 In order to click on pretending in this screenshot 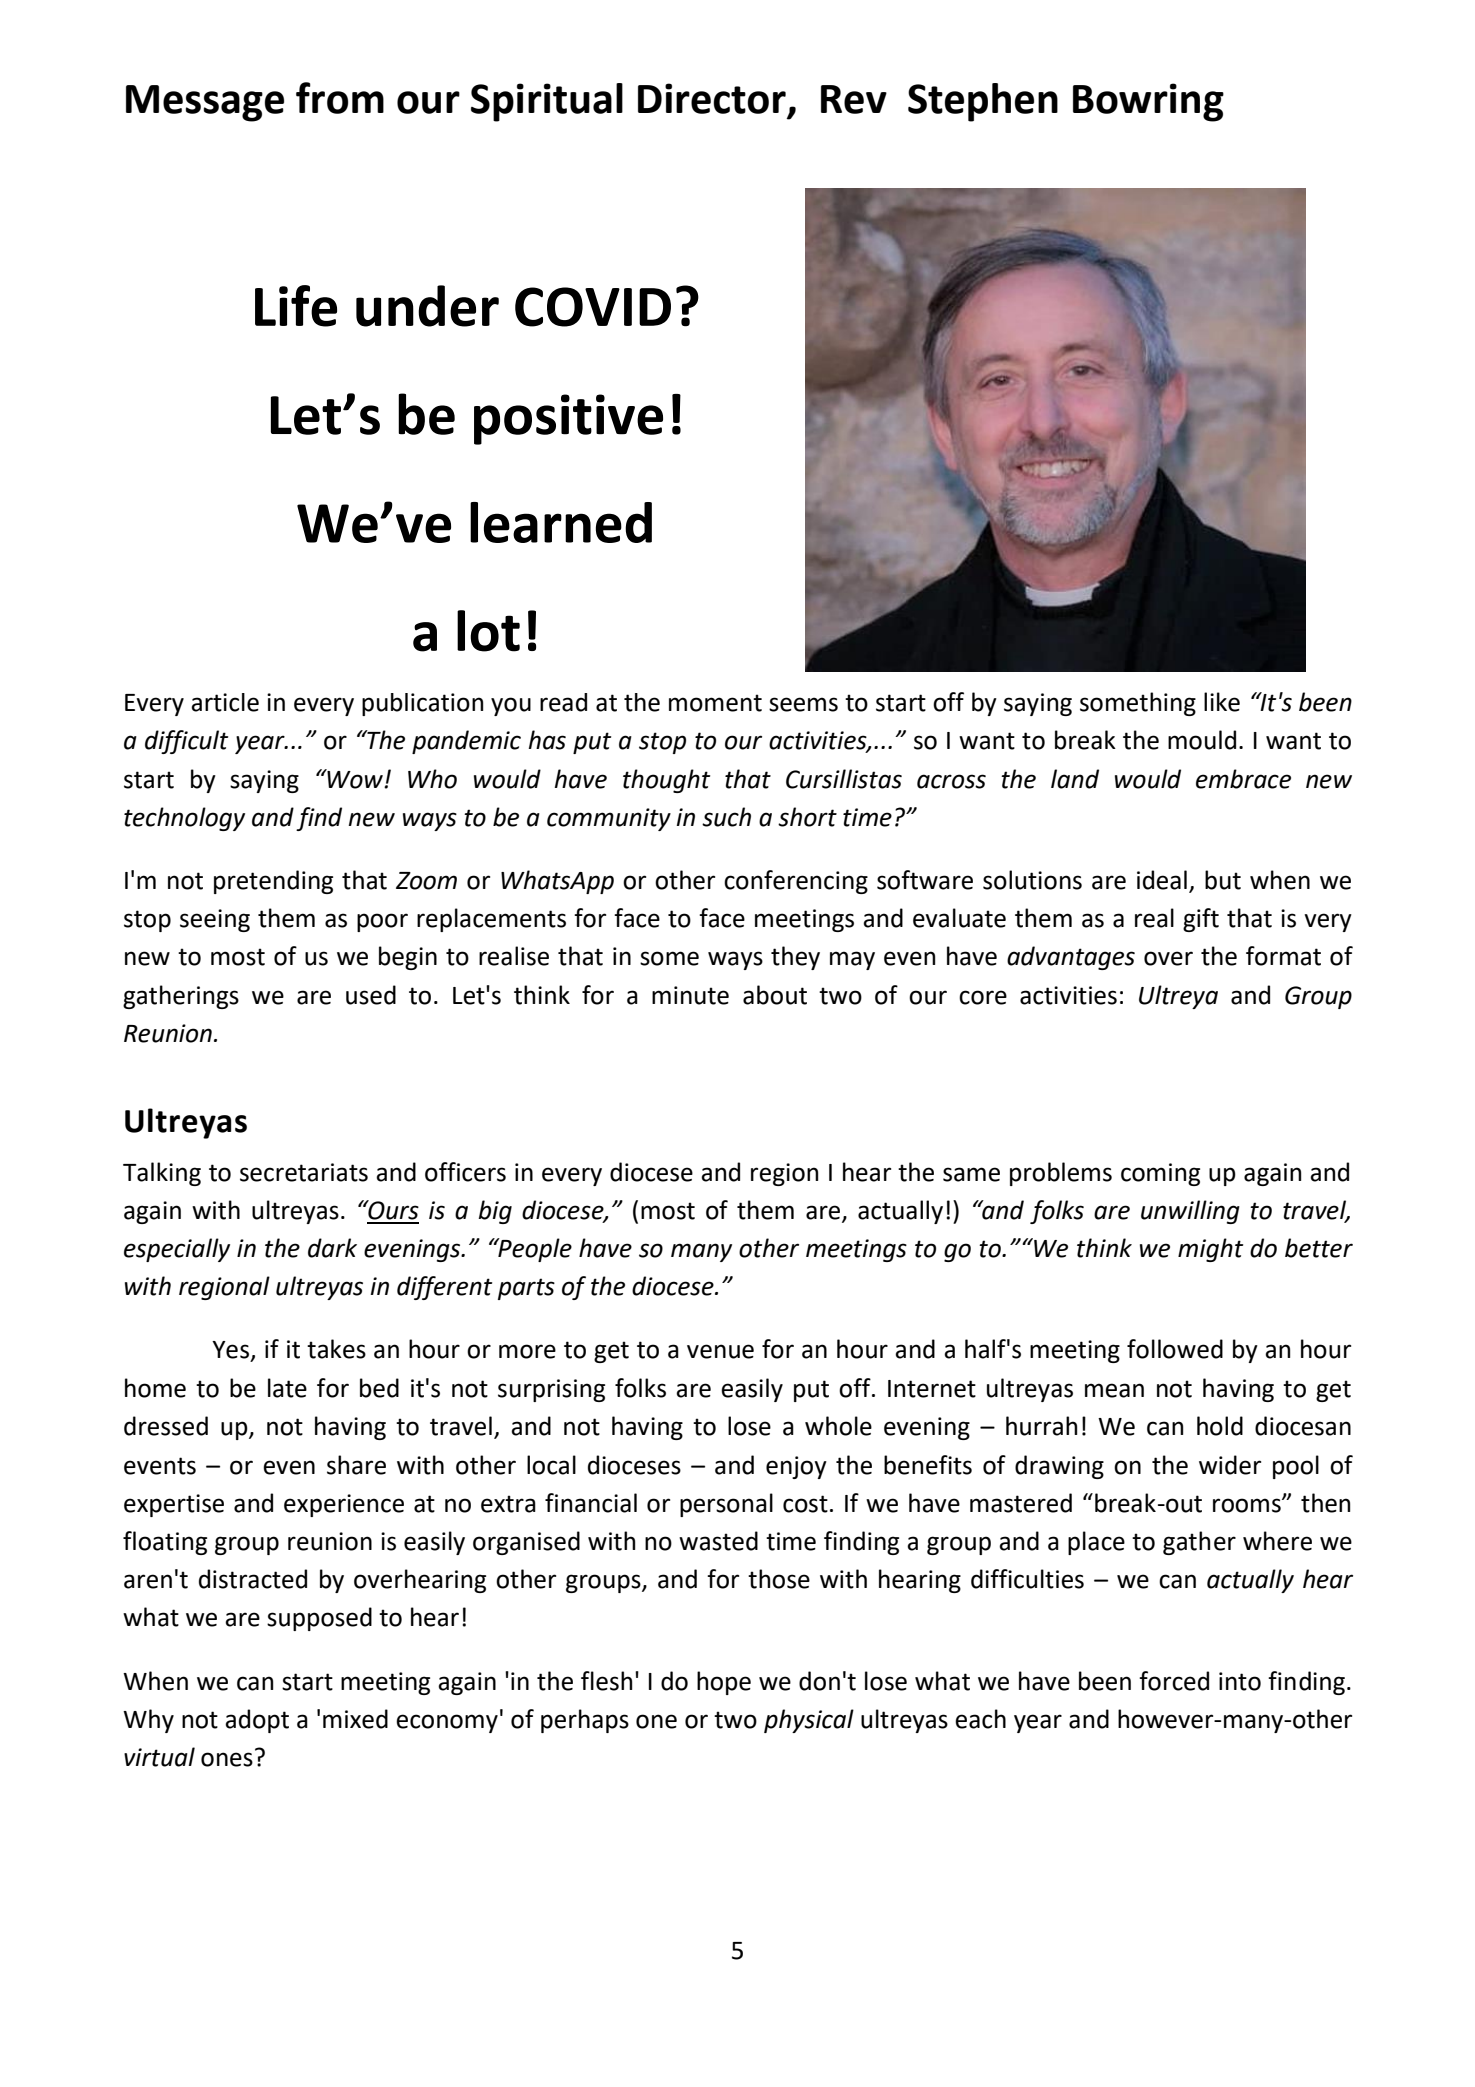, I will do `click(273, 882)`.
